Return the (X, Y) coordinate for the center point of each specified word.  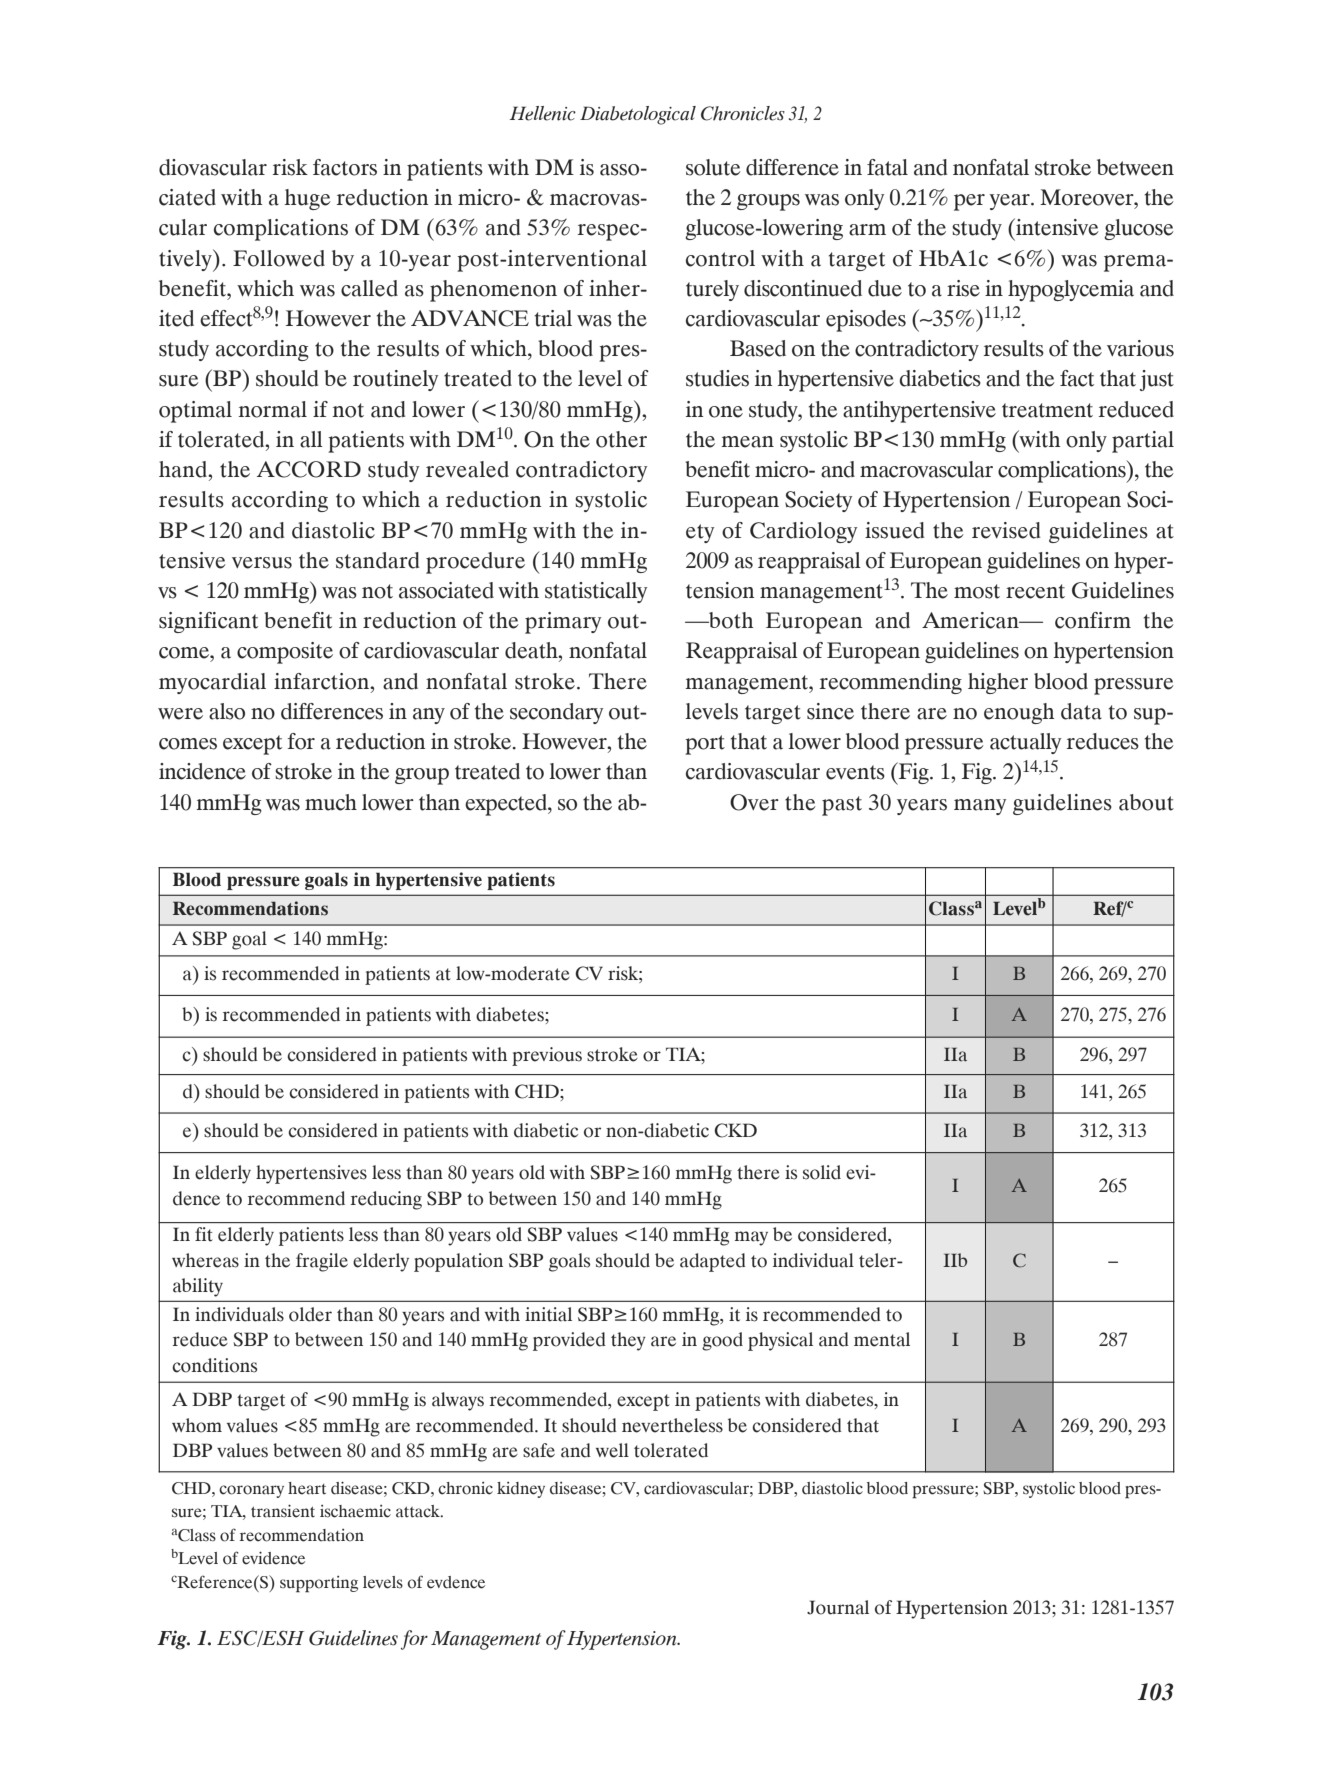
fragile (322, 1262)
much (331, 802)
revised (1006, 530)
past (842, 806)
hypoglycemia (1071, 291)
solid (822, 1172)
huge (308, 199)
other (621, 439)
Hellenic (543, 113)
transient (283, 1511)
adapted (713, 1262)
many (980, 807)
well (612, 1450)
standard (377, 560)
